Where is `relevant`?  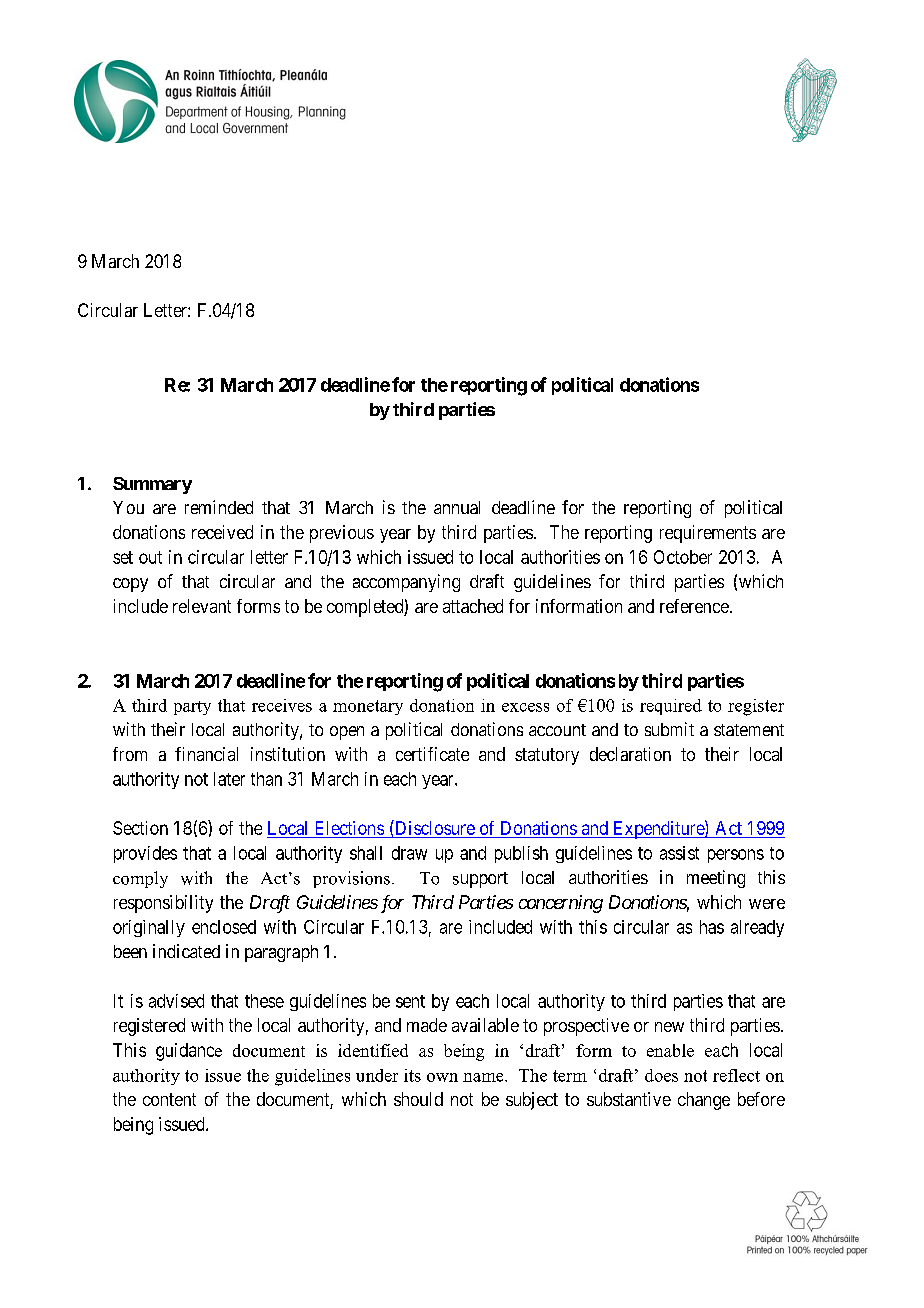 relevant is located at coordinates (202, 606).
